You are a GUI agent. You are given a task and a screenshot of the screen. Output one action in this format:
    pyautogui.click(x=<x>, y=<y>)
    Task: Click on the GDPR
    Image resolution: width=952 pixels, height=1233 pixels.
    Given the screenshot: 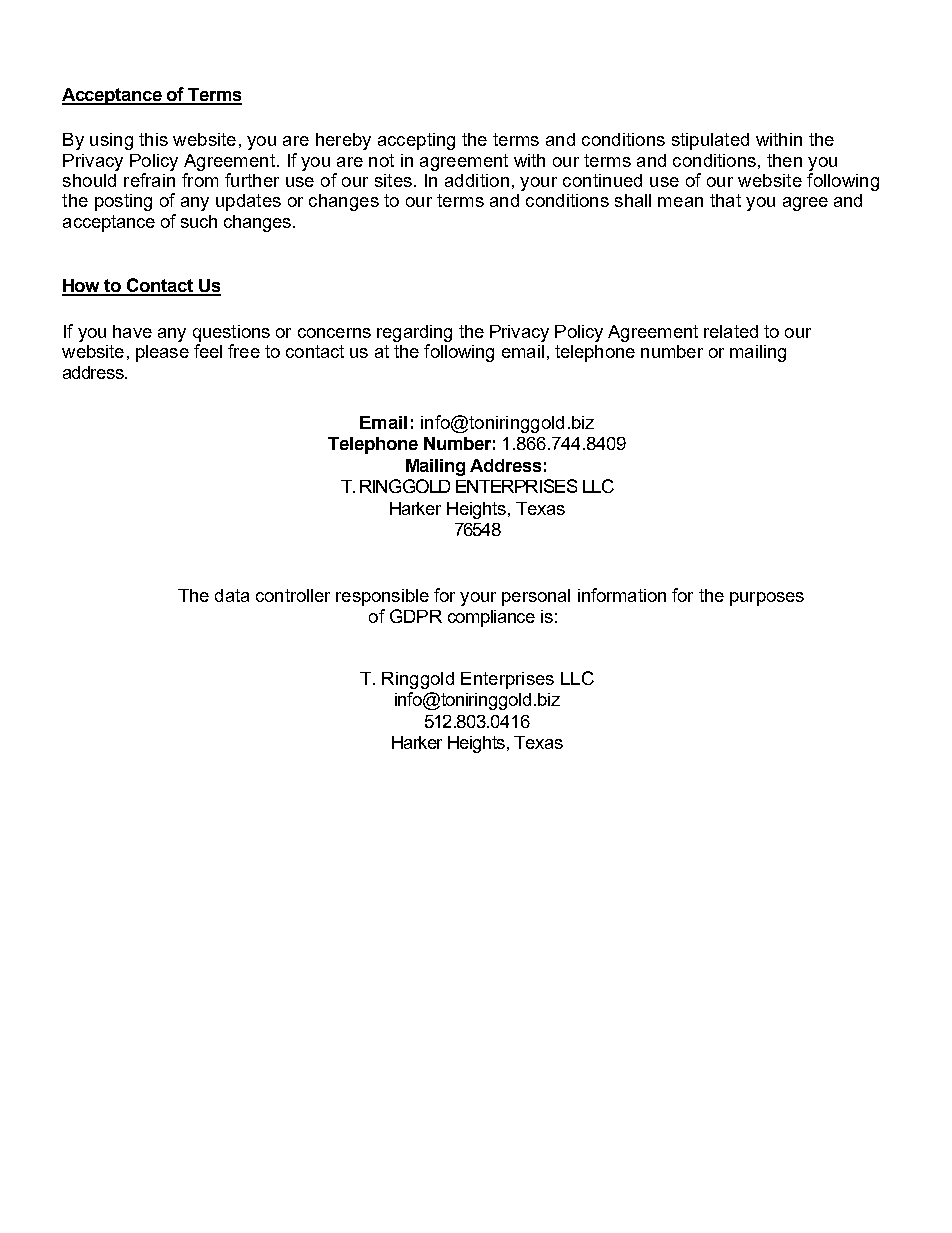 What is the action you would take?
    pyautogui.click(x=416, y=616)
